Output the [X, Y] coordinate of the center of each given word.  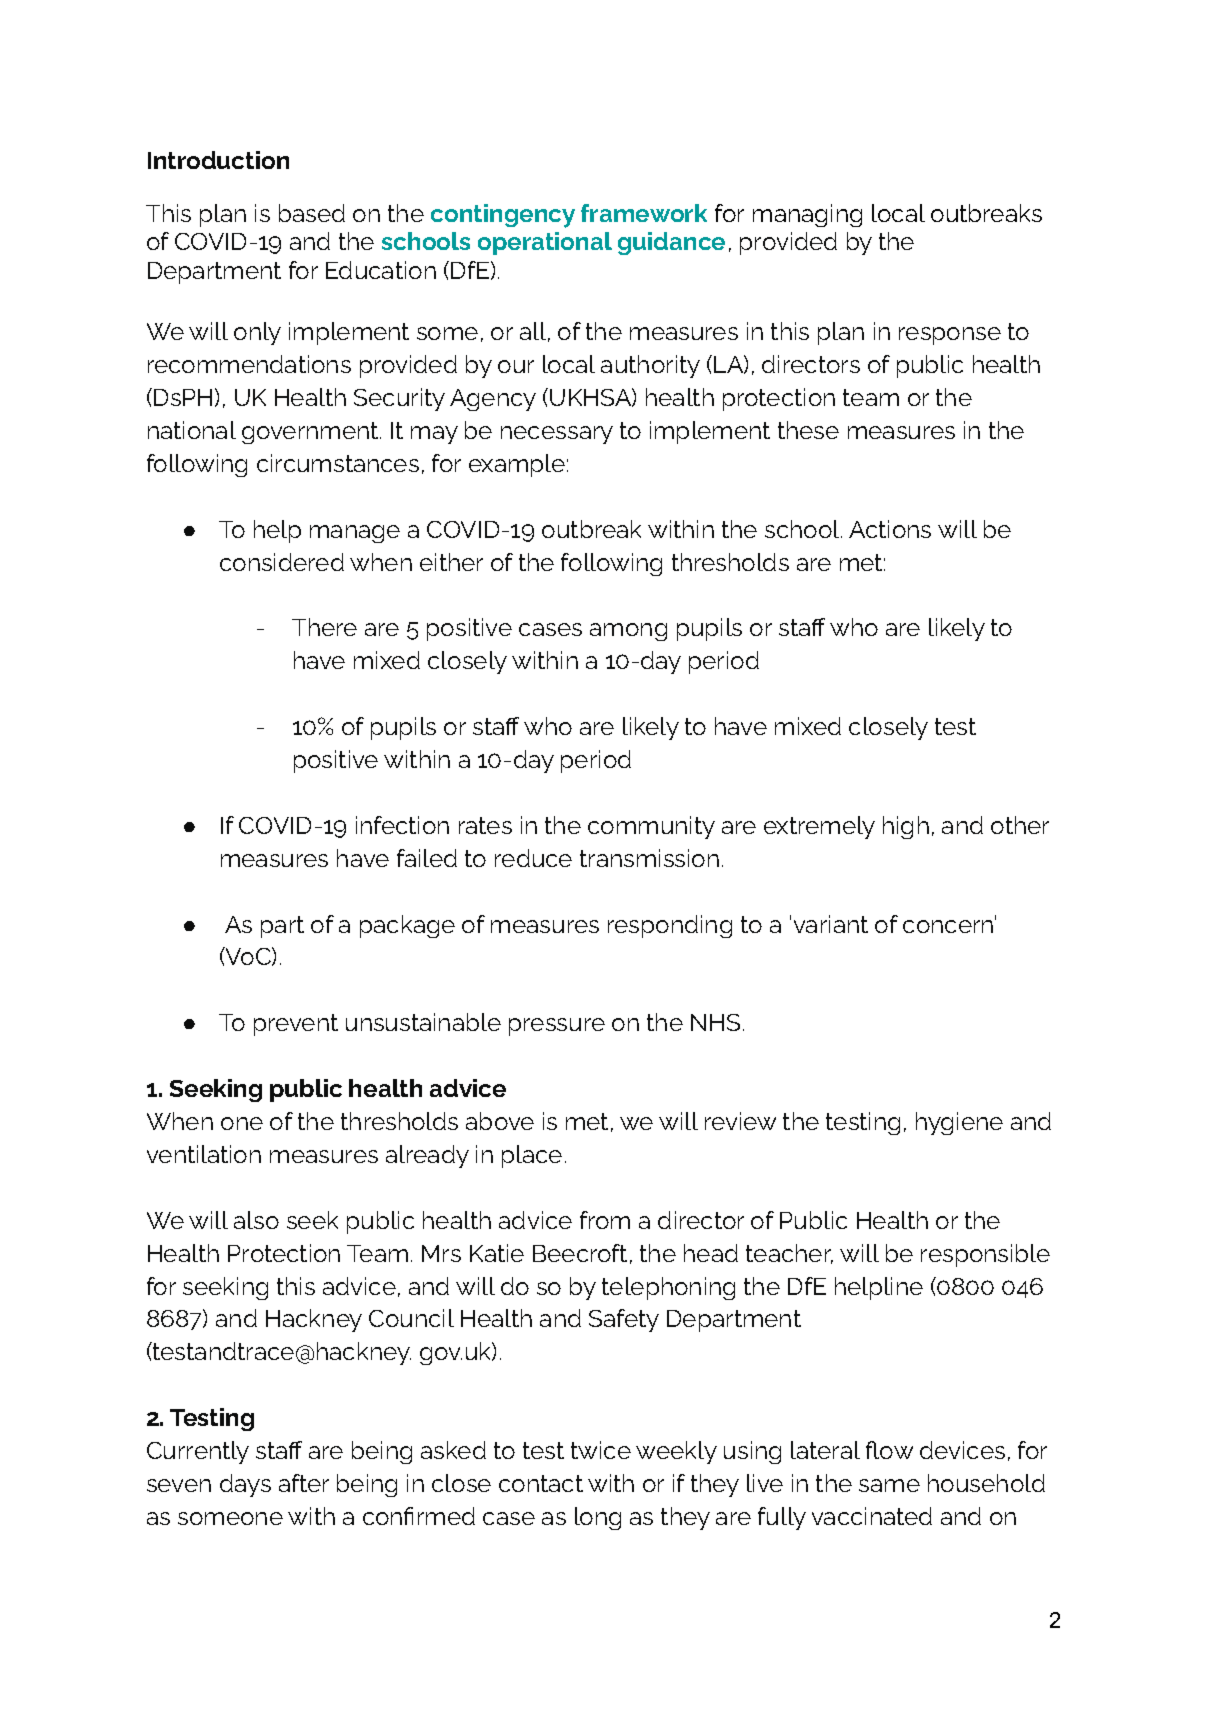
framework [644, 213]
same [889, 1485]
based [312, 213]
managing [807, 215]
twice [601, 1450]
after [304, 1483]
